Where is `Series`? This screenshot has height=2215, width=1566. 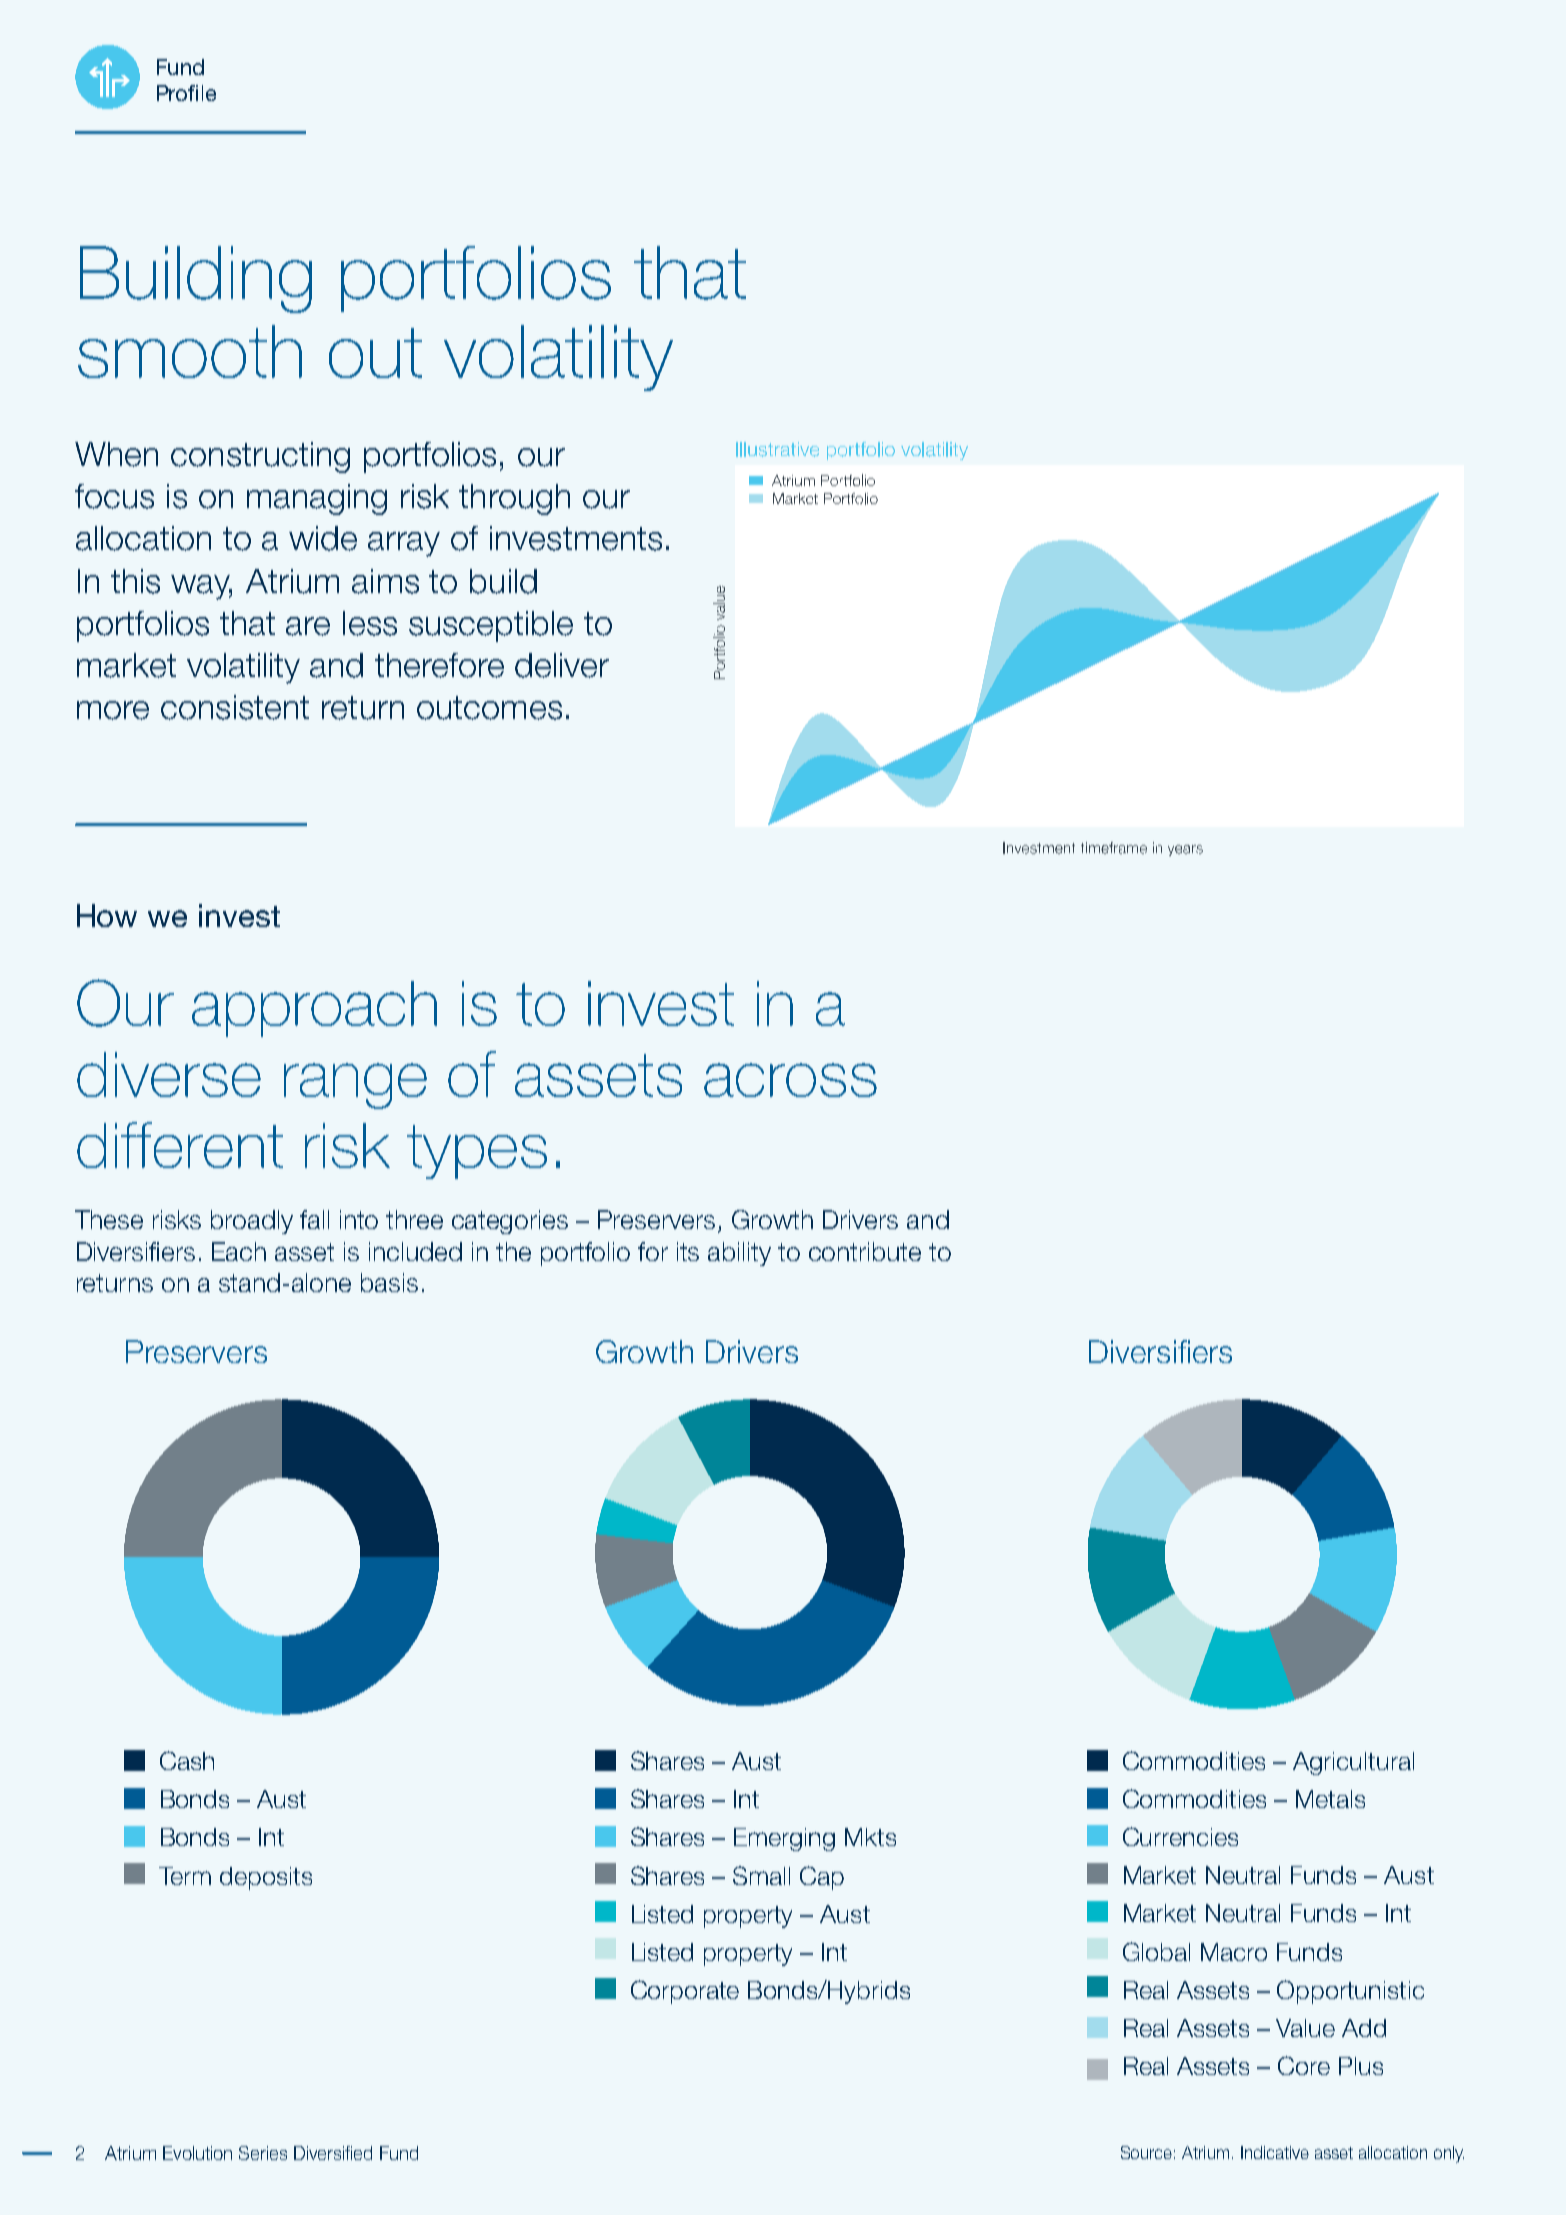
Series is located at coordinates (263, 2153).
